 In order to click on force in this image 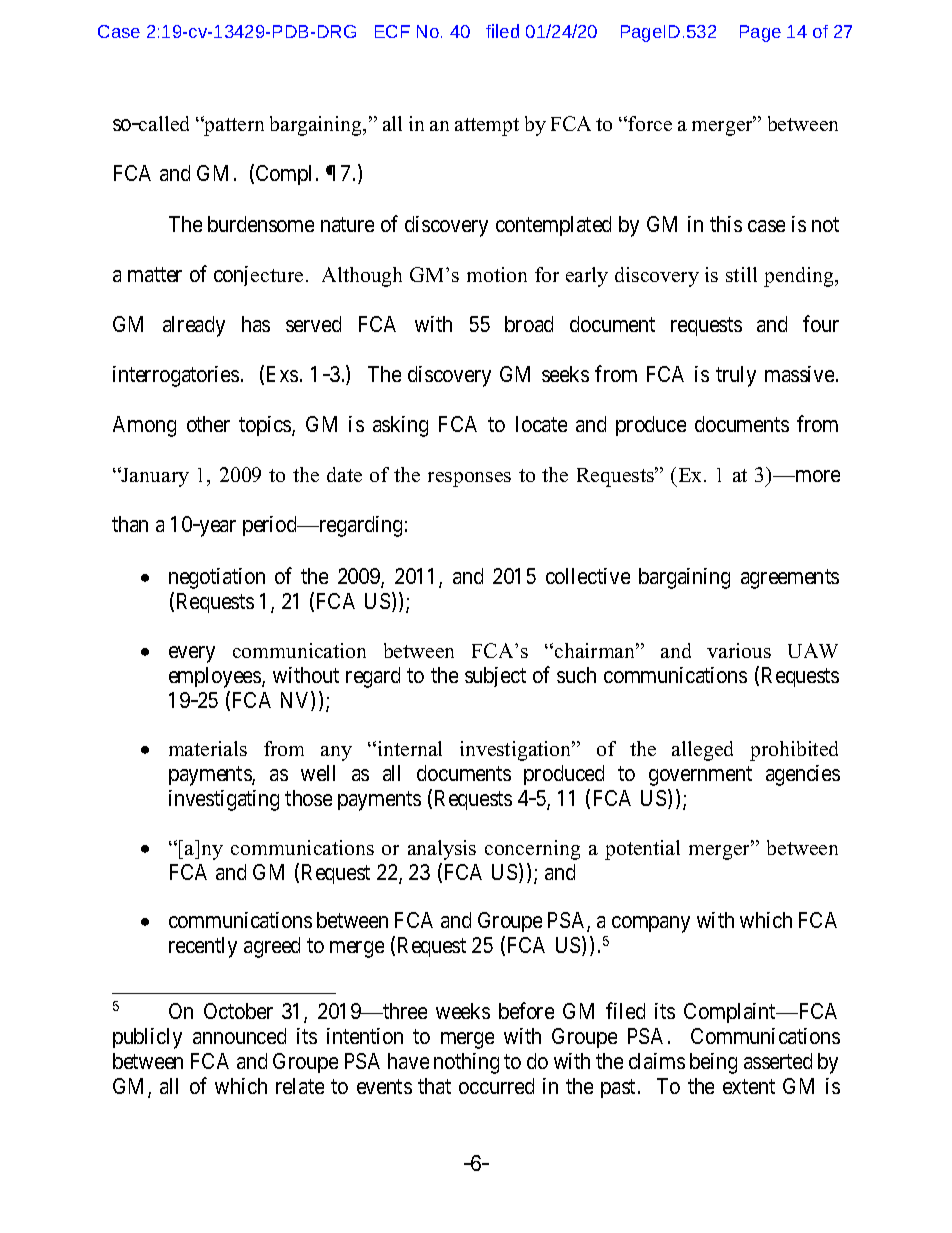, I will do `click(649, 123)`.
